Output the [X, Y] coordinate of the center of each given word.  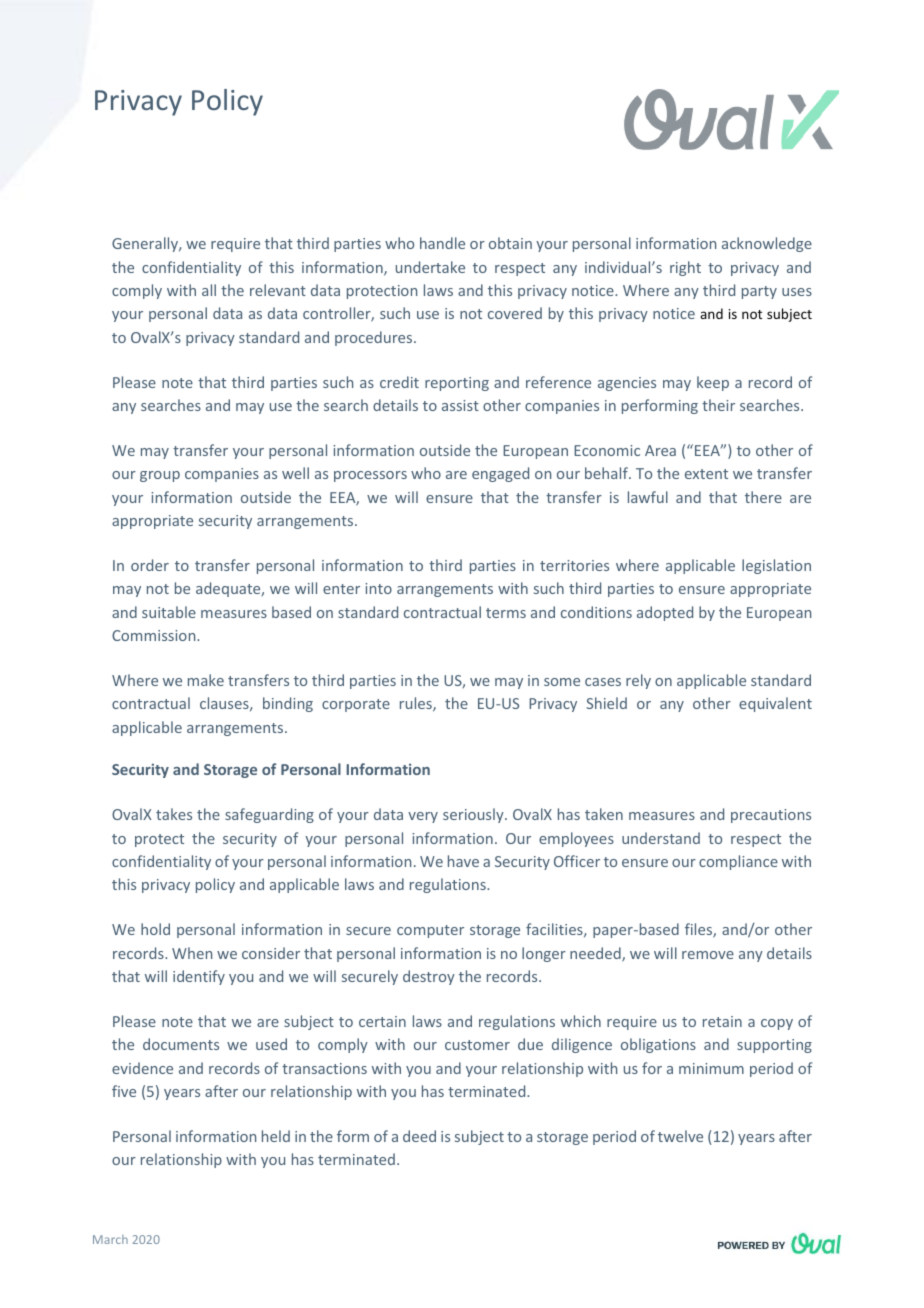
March [110, 1239]
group [160, 476]
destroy [429, 977]
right [685, 268]
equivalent [775, 704]
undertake [430, 267]
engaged [500, 474]
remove [708, 955]
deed [419, 1136]
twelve [680, 1136]
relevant [278, 290]
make [206, 680]
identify [199, 977]
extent [706, 474]
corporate [356, 705]
